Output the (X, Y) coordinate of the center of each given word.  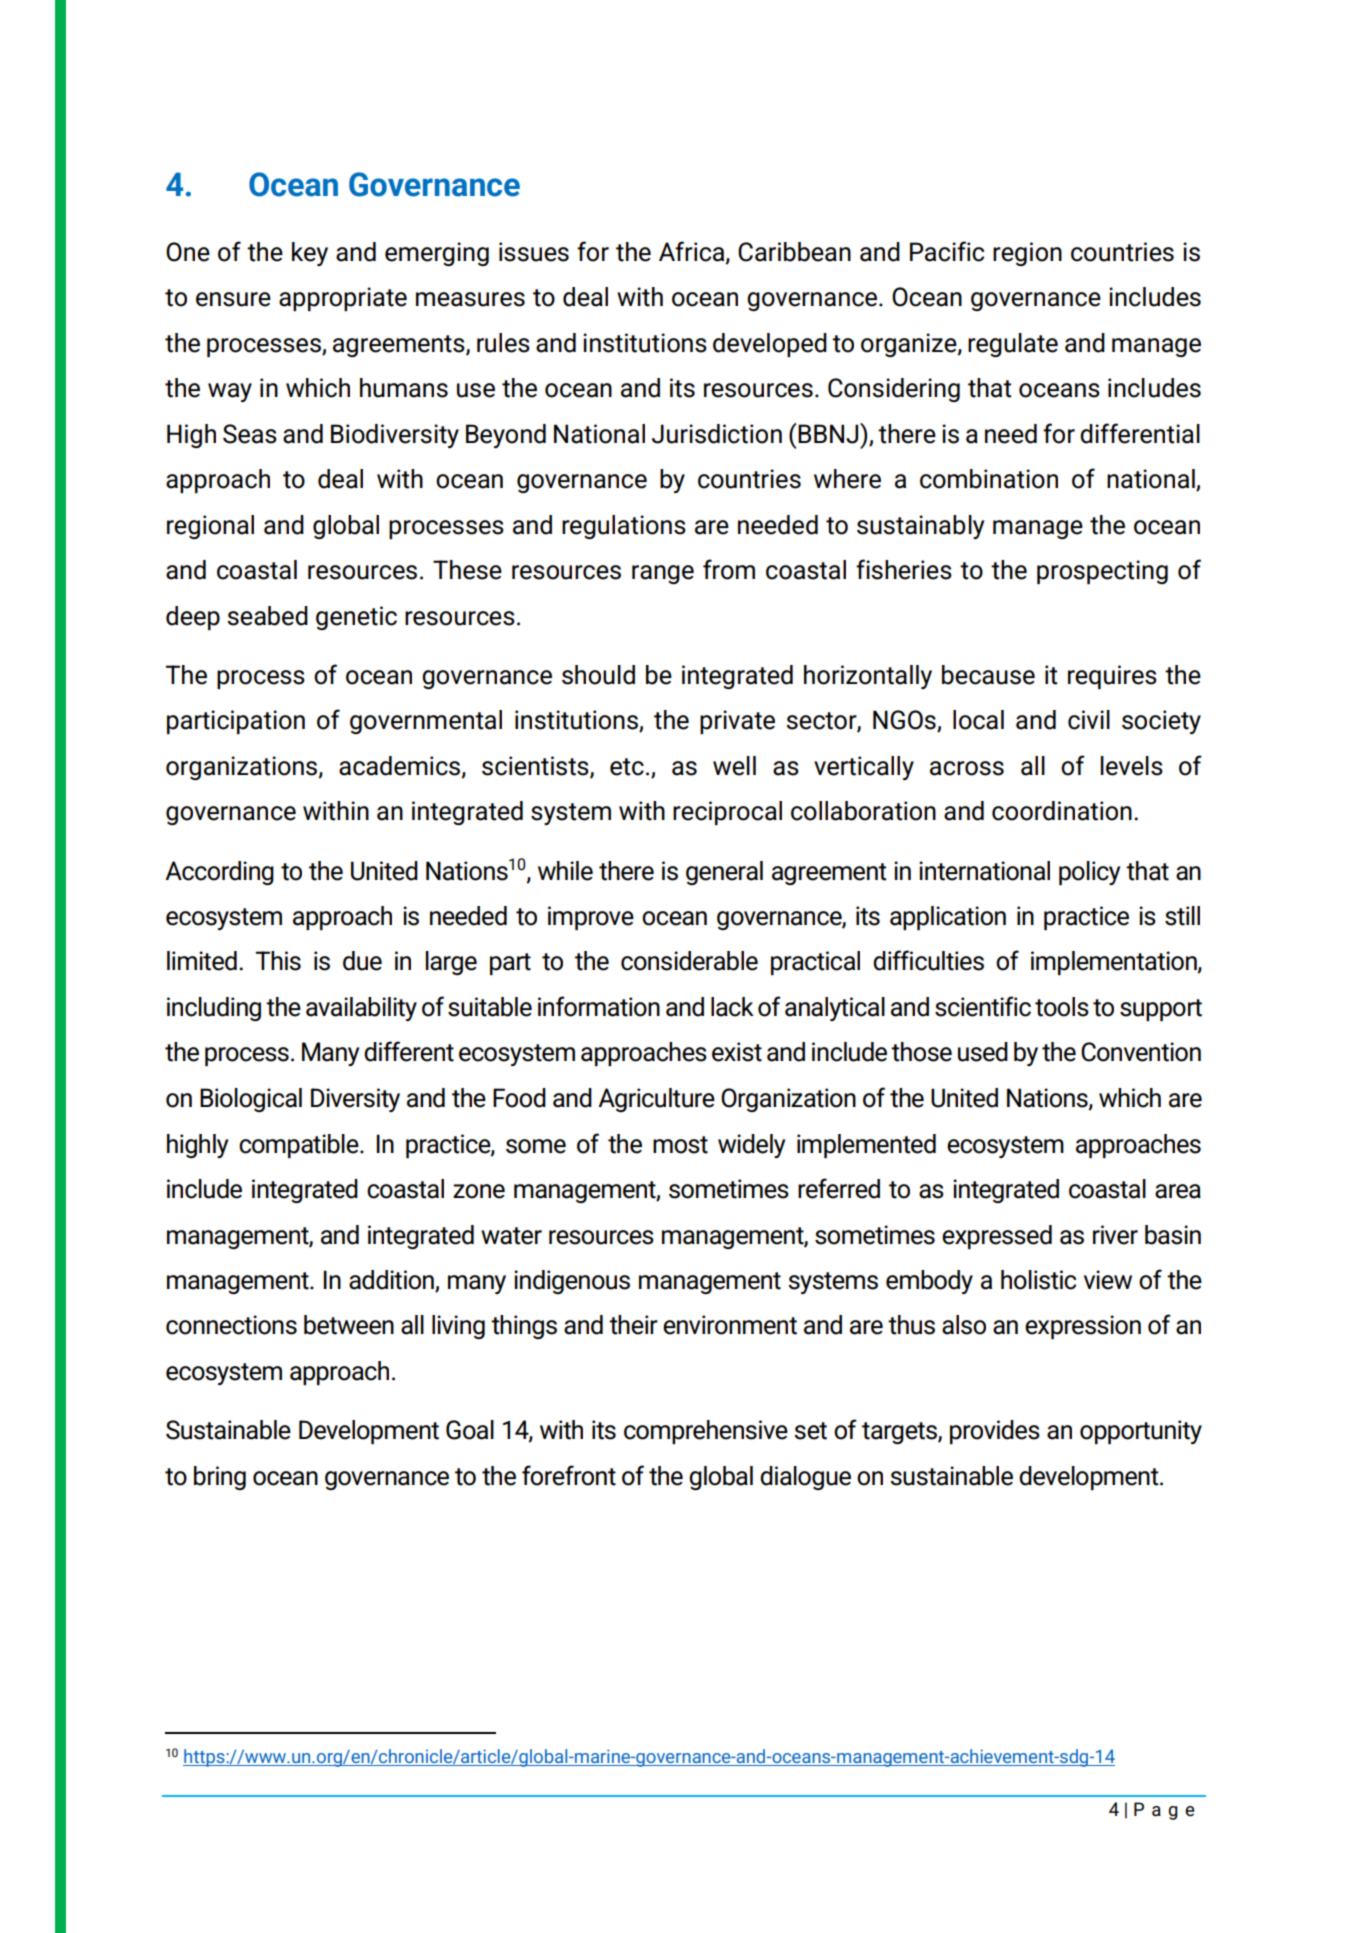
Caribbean (794, 252)
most (680, 1145)
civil (1089, 720)
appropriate (343, 299)
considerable (689, 961)
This (278, 961)
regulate (1013, 345)
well (734, 766)
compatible (300, 1146)
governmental (426, 722)
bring (220, 1478)
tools (1062, 1007)
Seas (250, 434)
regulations (624, 527)
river (1115, 1235)
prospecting (1102, 572)
